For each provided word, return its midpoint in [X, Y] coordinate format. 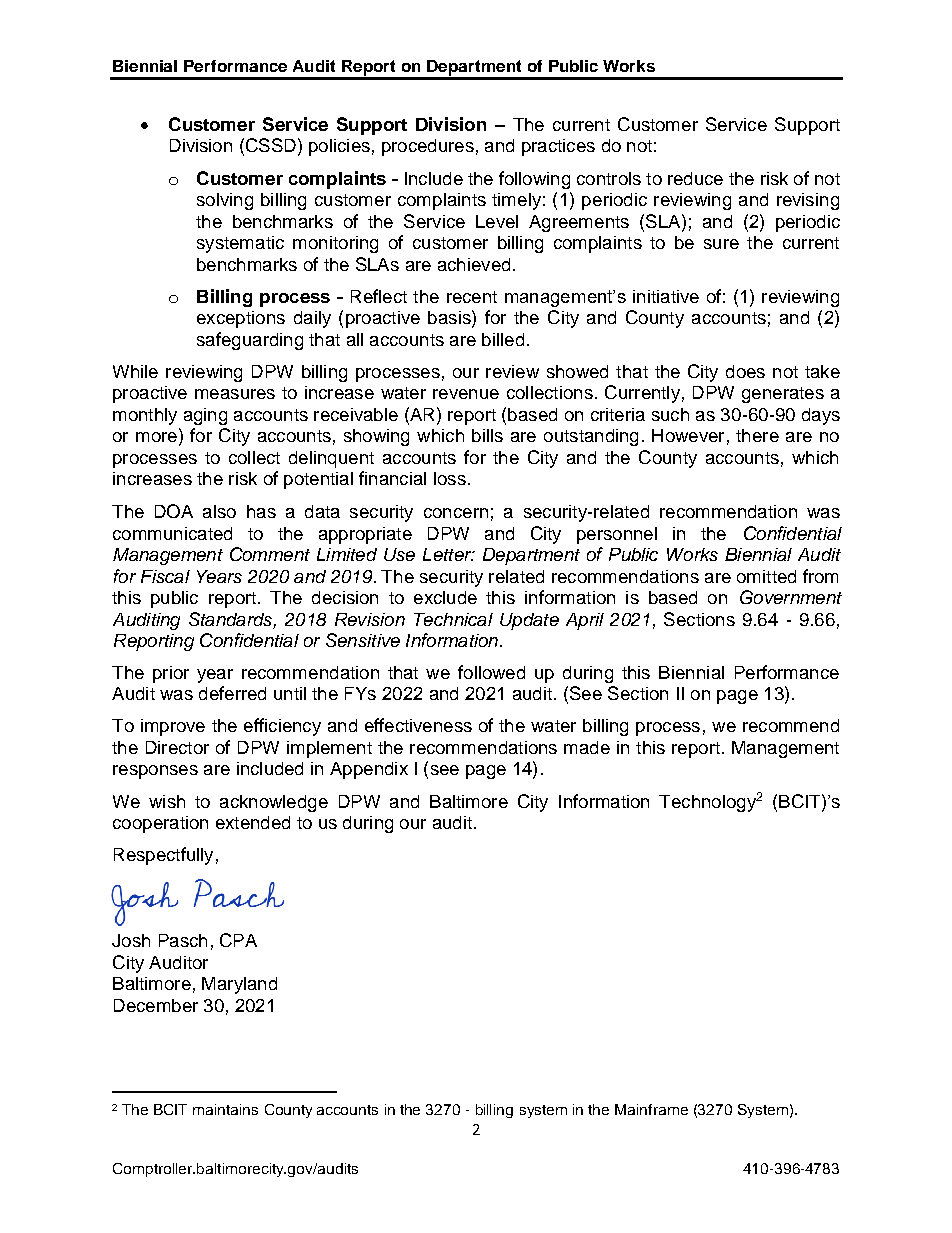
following [534, 180]
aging [205, 416]
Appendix [369, 770]
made [587, 747]
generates [783, 395]
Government [791, 597]
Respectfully [163, 856]
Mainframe [651, 1109]
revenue [466, 394]
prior [171, 674]
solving [225, 201]
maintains [225, 1109]
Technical [453, 619]
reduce [695, 178]
